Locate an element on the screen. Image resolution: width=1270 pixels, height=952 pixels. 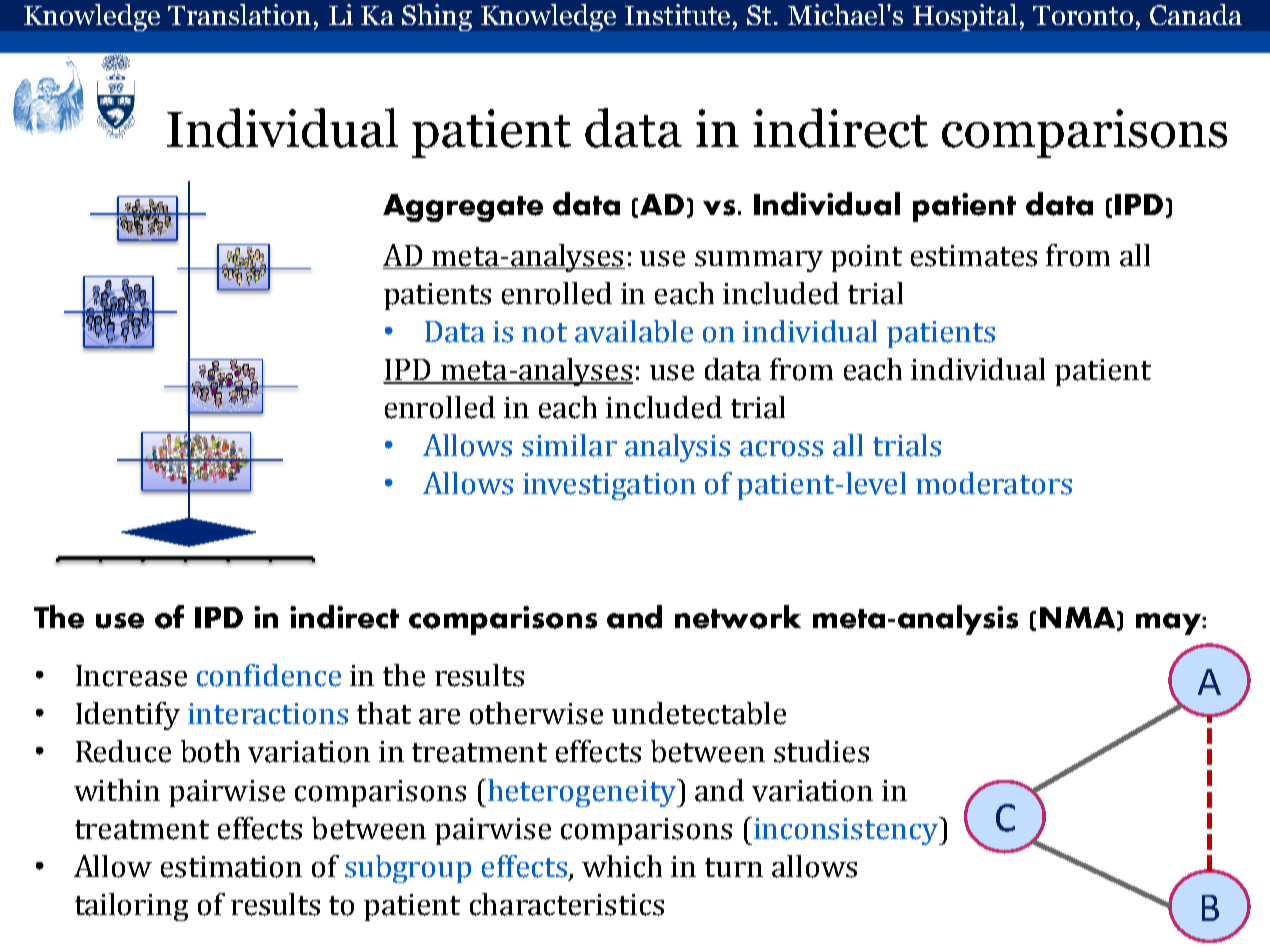
Toronto is located at coordinates (1083, 15).
